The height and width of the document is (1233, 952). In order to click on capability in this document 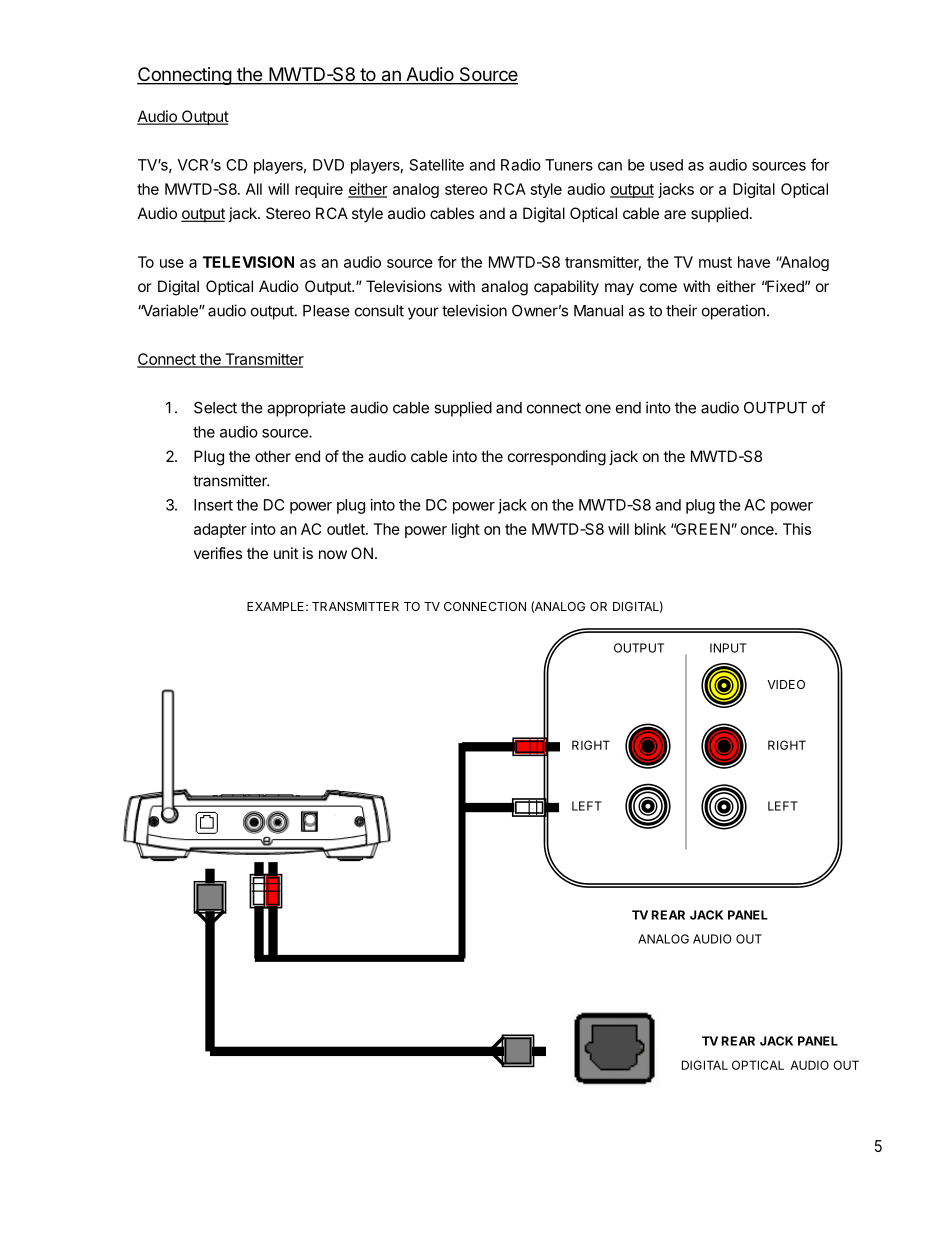, I will do `click(566, 288)`.
